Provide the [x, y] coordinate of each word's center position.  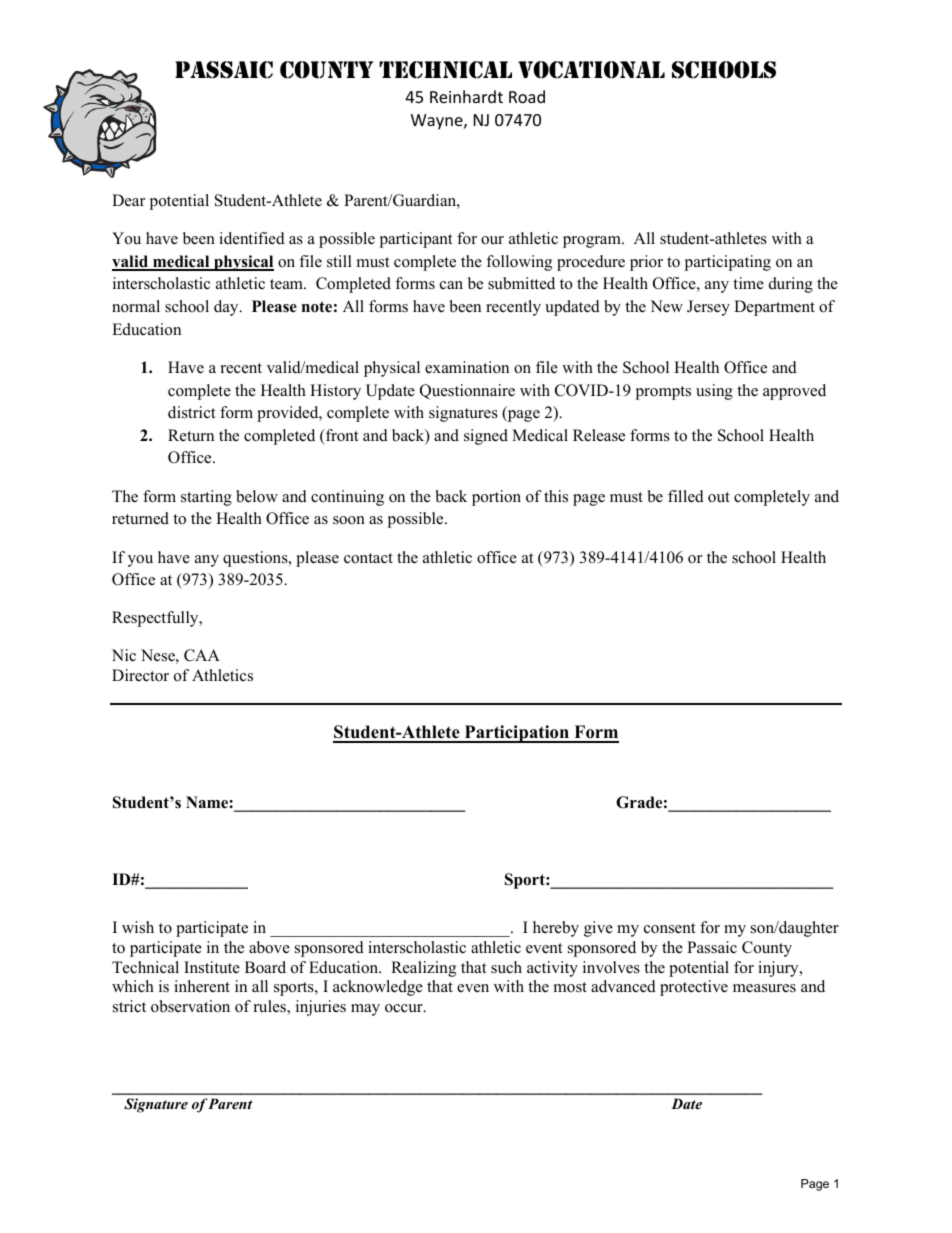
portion [496, 498]
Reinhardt [466, 96]
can [451, 285]
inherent [202, 986]
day [227, 308]
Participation [516, 734]
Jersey [708, 308]
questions [256, 559]
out [719, 497]
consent [669, 928]
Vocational [591, 70]
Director [140, 675]
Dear [128, 200]
